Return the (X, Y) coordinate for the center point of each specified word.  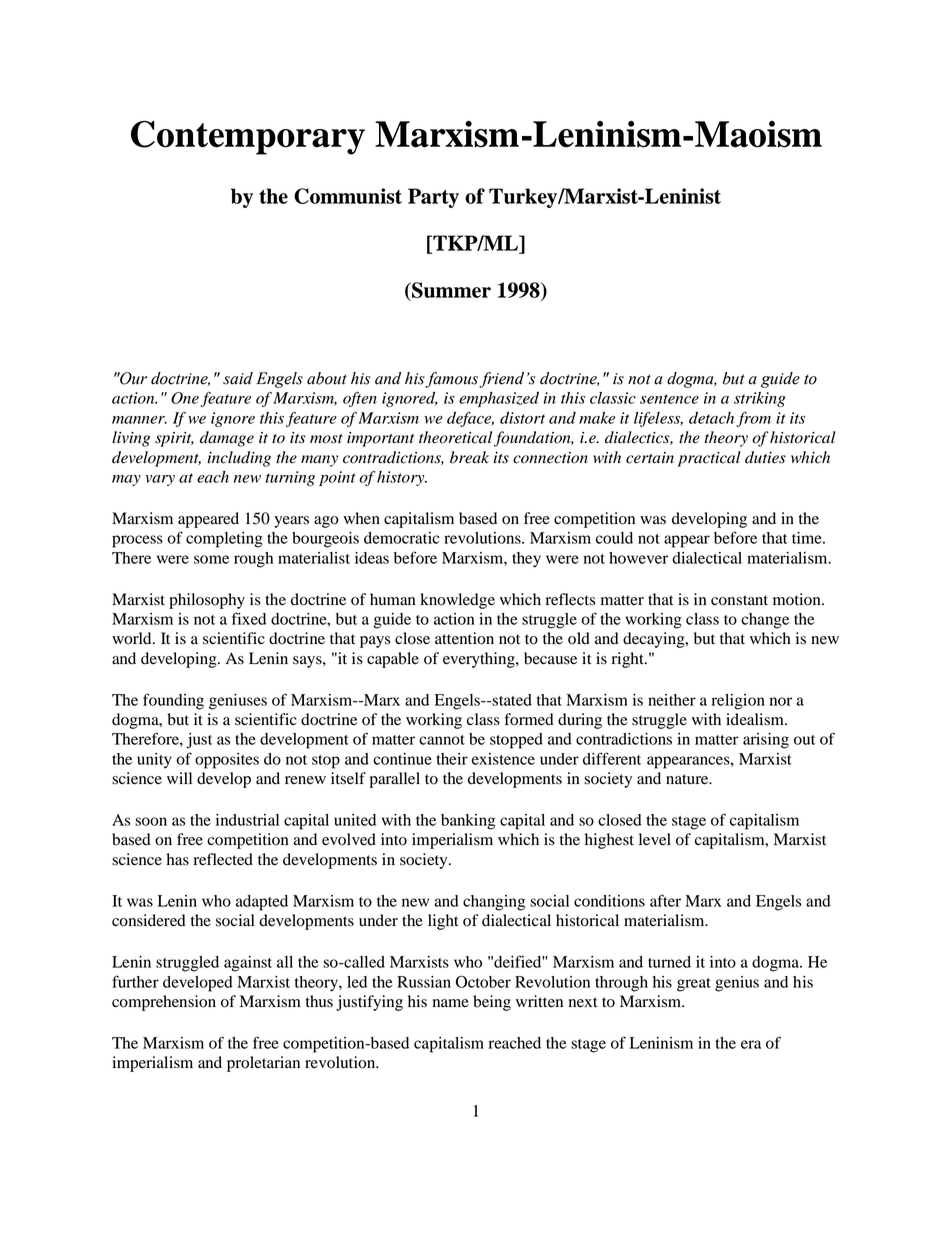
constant (739, 600)
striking (759, 399)
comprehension (164, 1003)
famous (451, 380)
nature (688, 779)
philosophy (207, 601)
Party (433, 198)
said (238, 378)
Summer (450, 290)
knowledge (457, 601)
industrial (247, 820)
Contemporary (248, 138)
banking (468, 822)
